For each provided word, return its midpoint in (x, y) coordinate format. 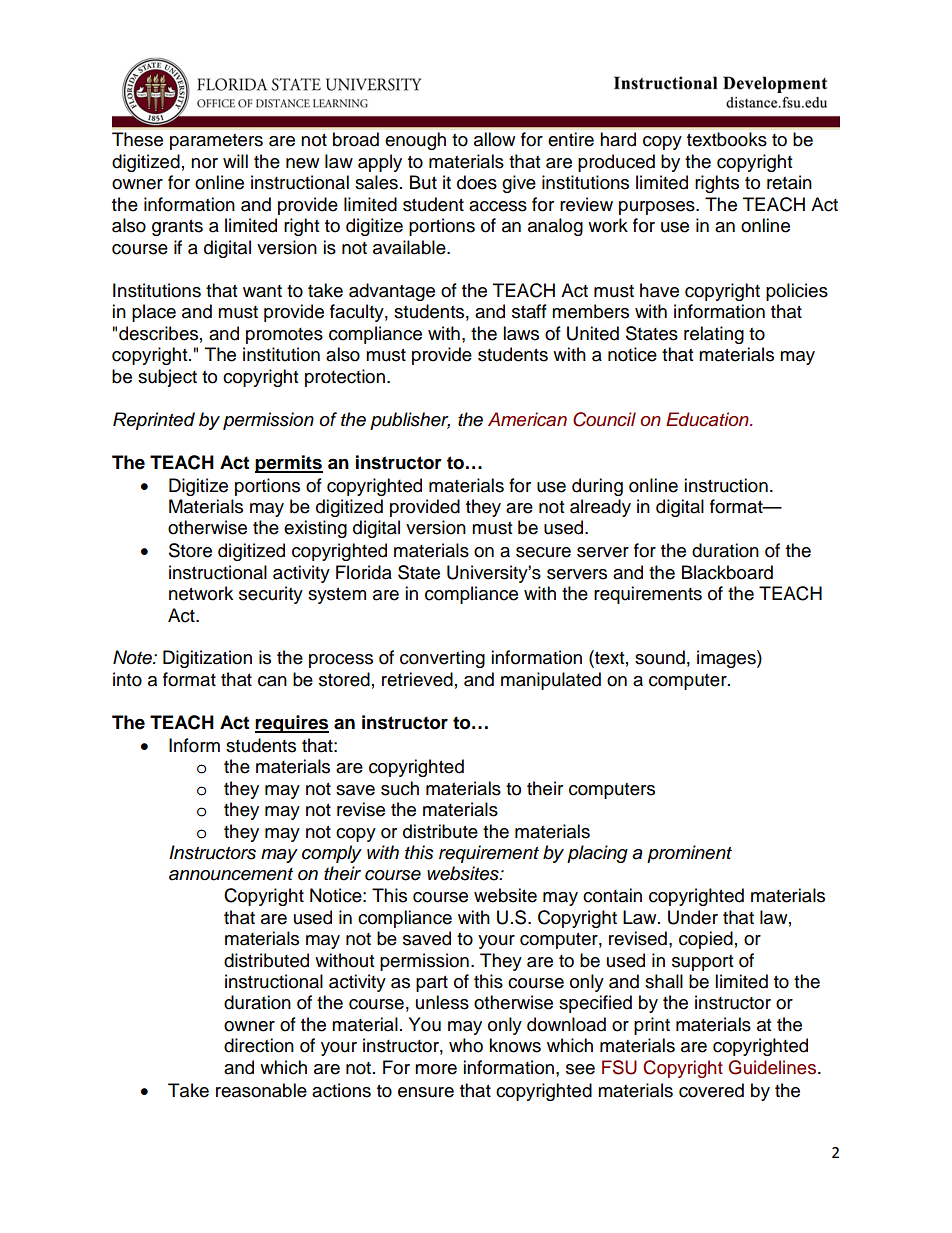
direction (259, 1045)
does (477, 182)
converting (442, 659)
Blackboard (727, 572)
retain (789, 182)
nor (204, 163)
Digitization (207, 659)
